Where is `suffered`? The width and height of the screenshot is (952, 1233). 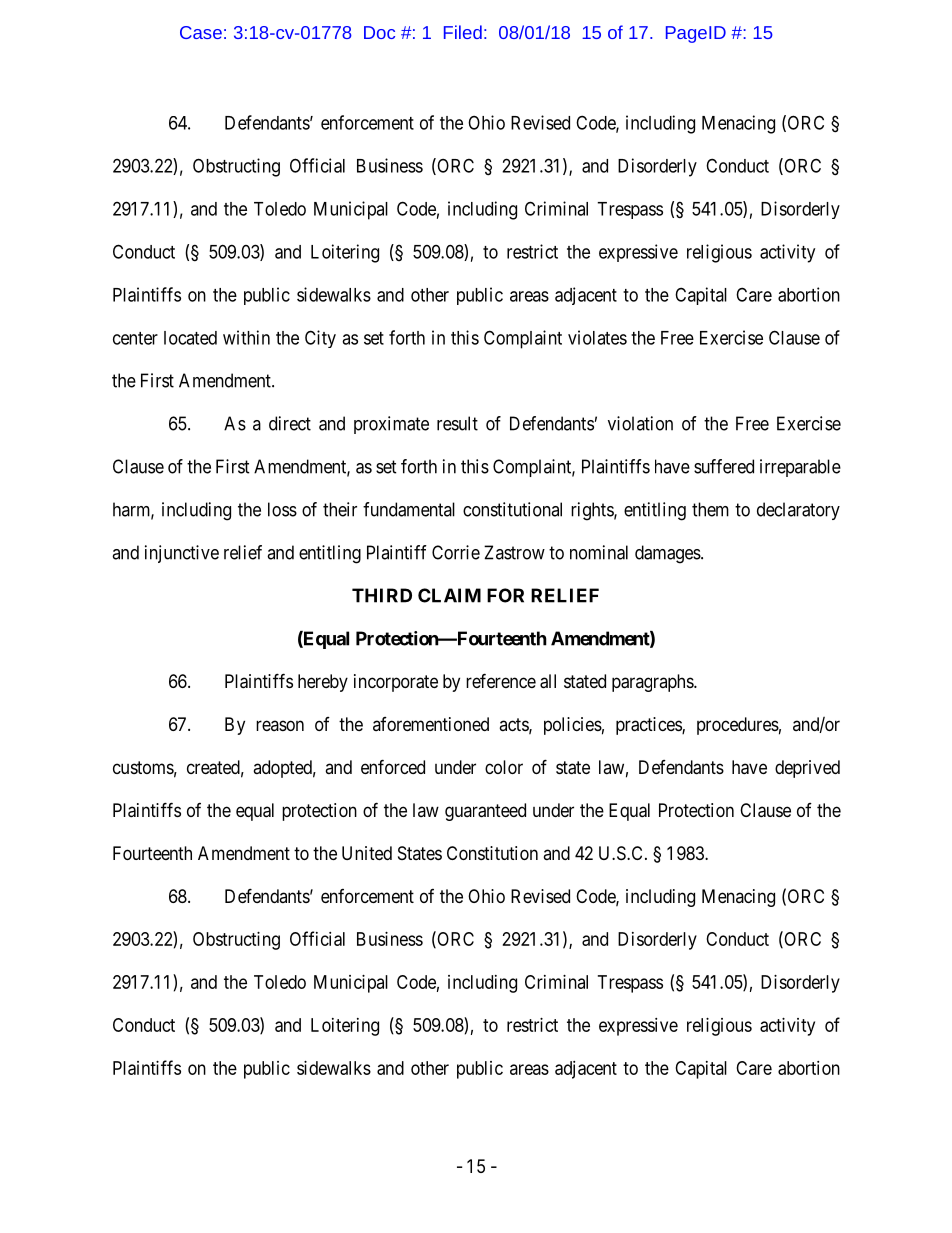
suffered is located at coordinates (724, 466).
